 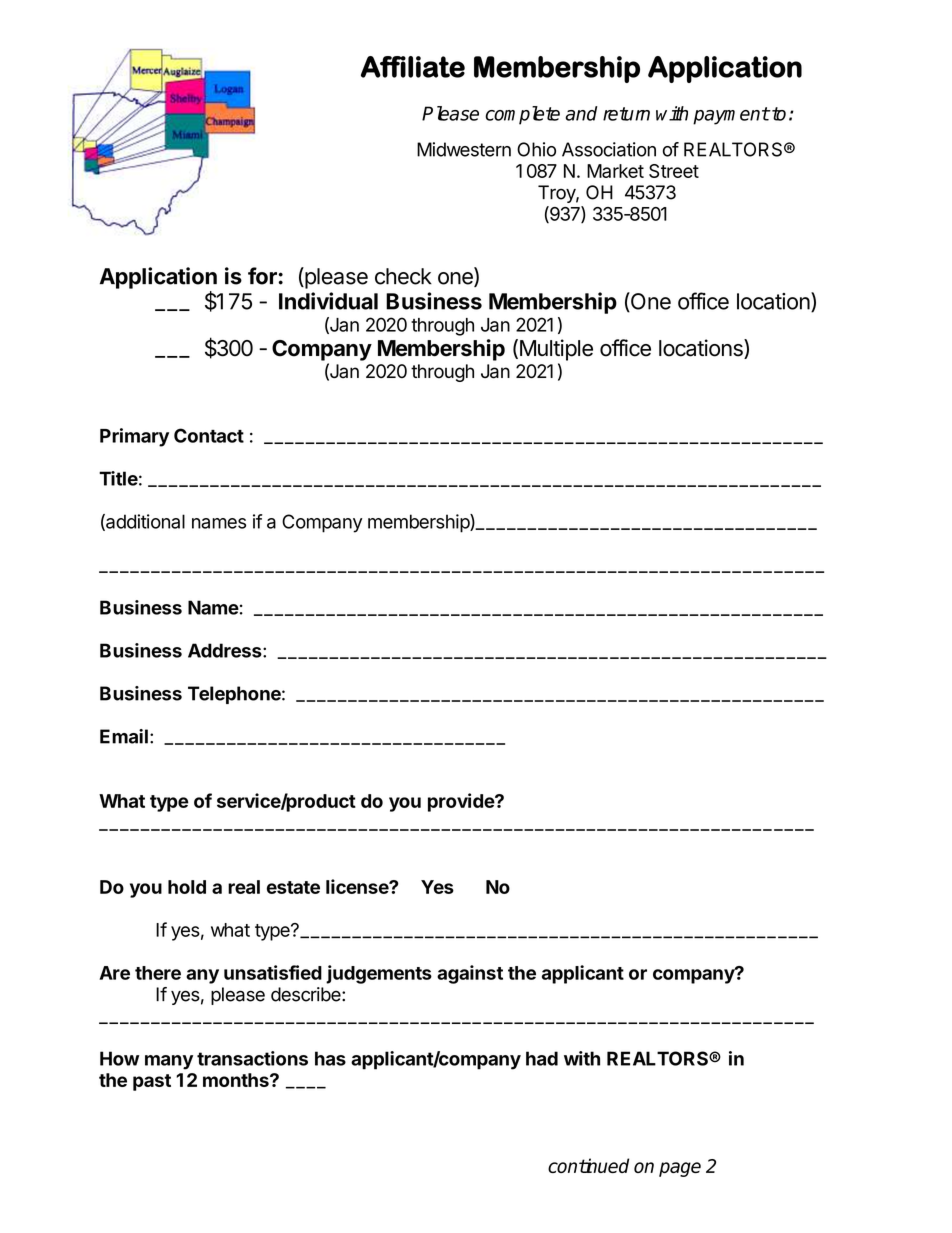 I want to click on has, so click(x=330, y=1058).
